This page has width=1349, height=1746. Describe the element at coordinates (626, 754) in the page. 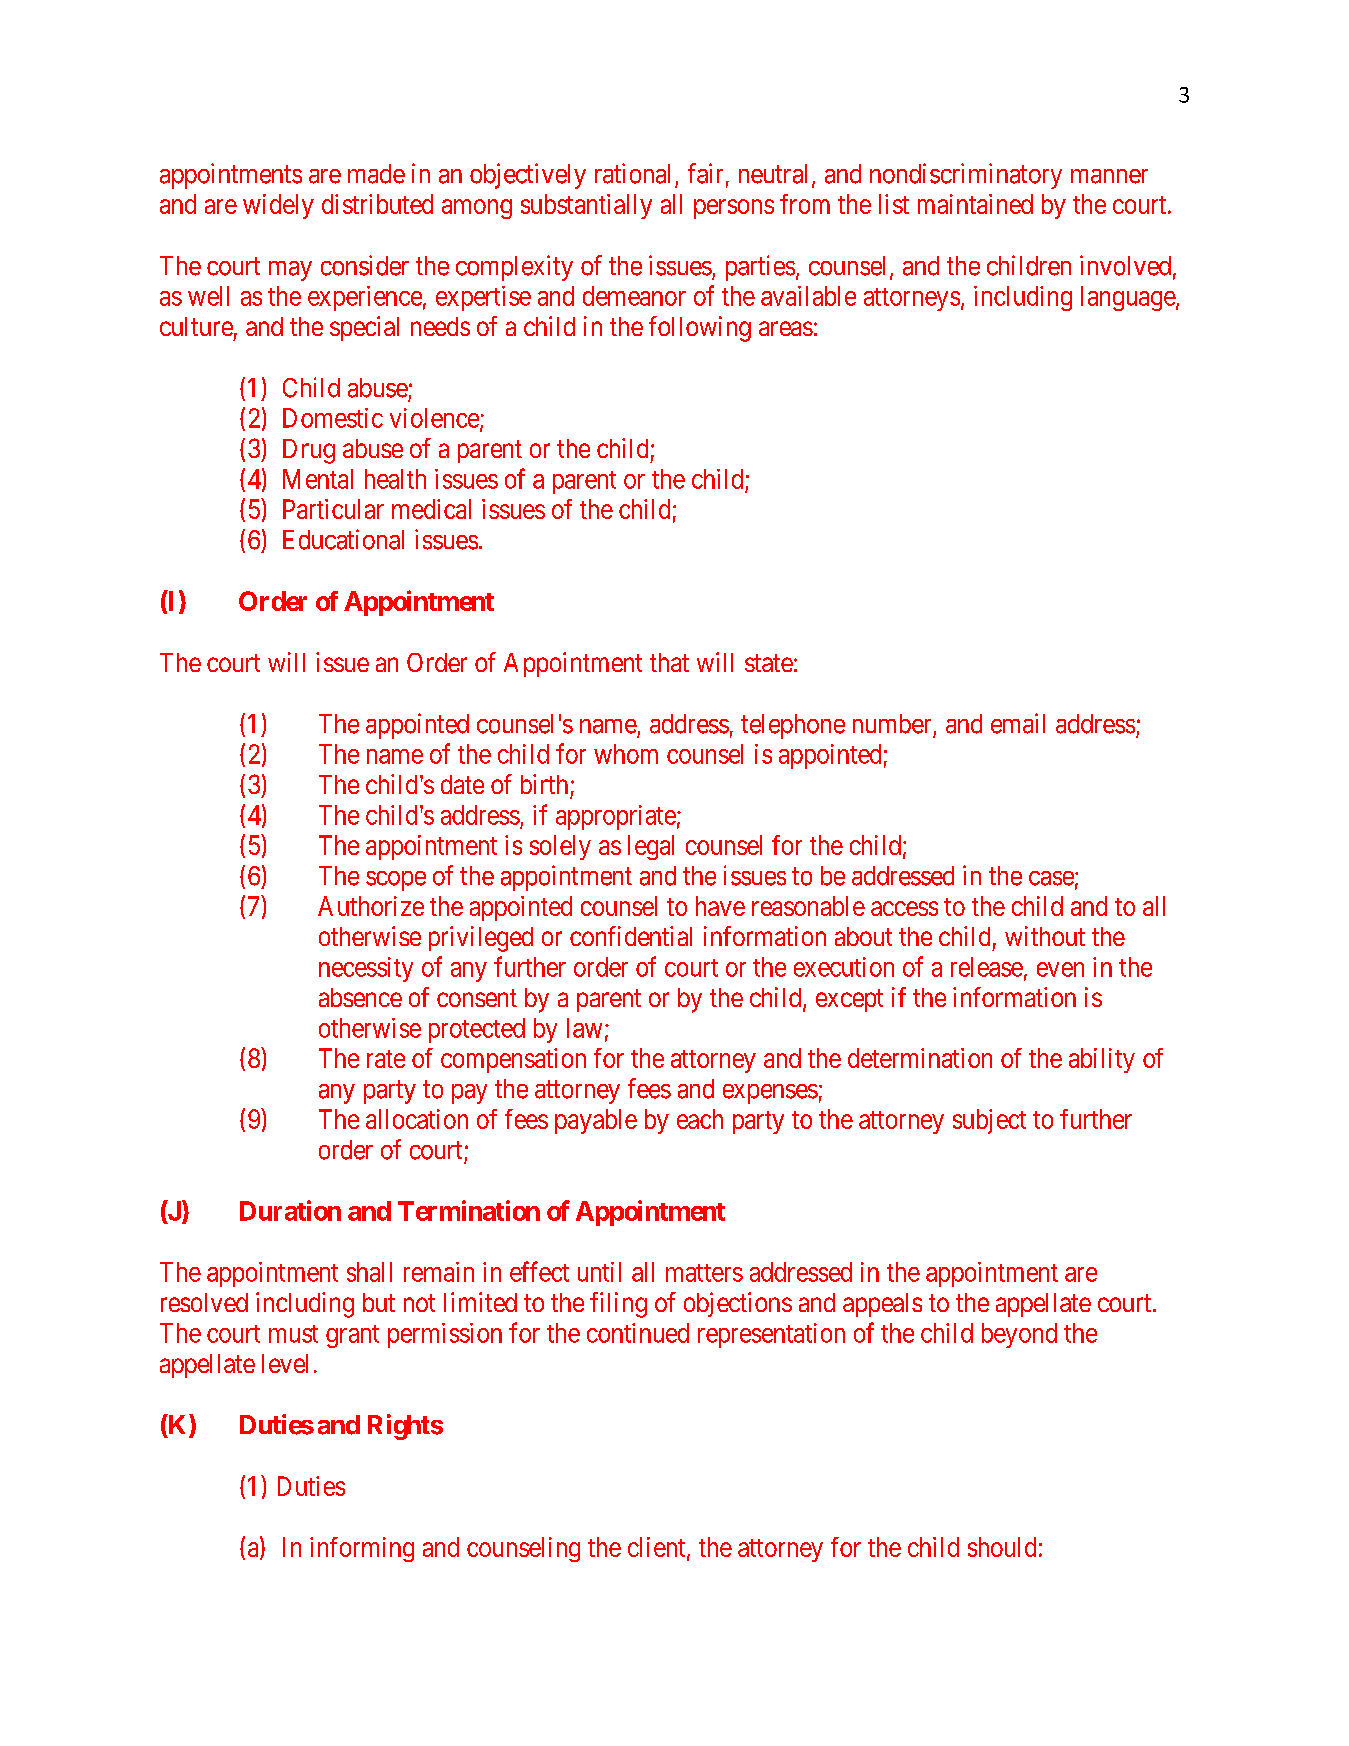

I see `whom` at that location.
